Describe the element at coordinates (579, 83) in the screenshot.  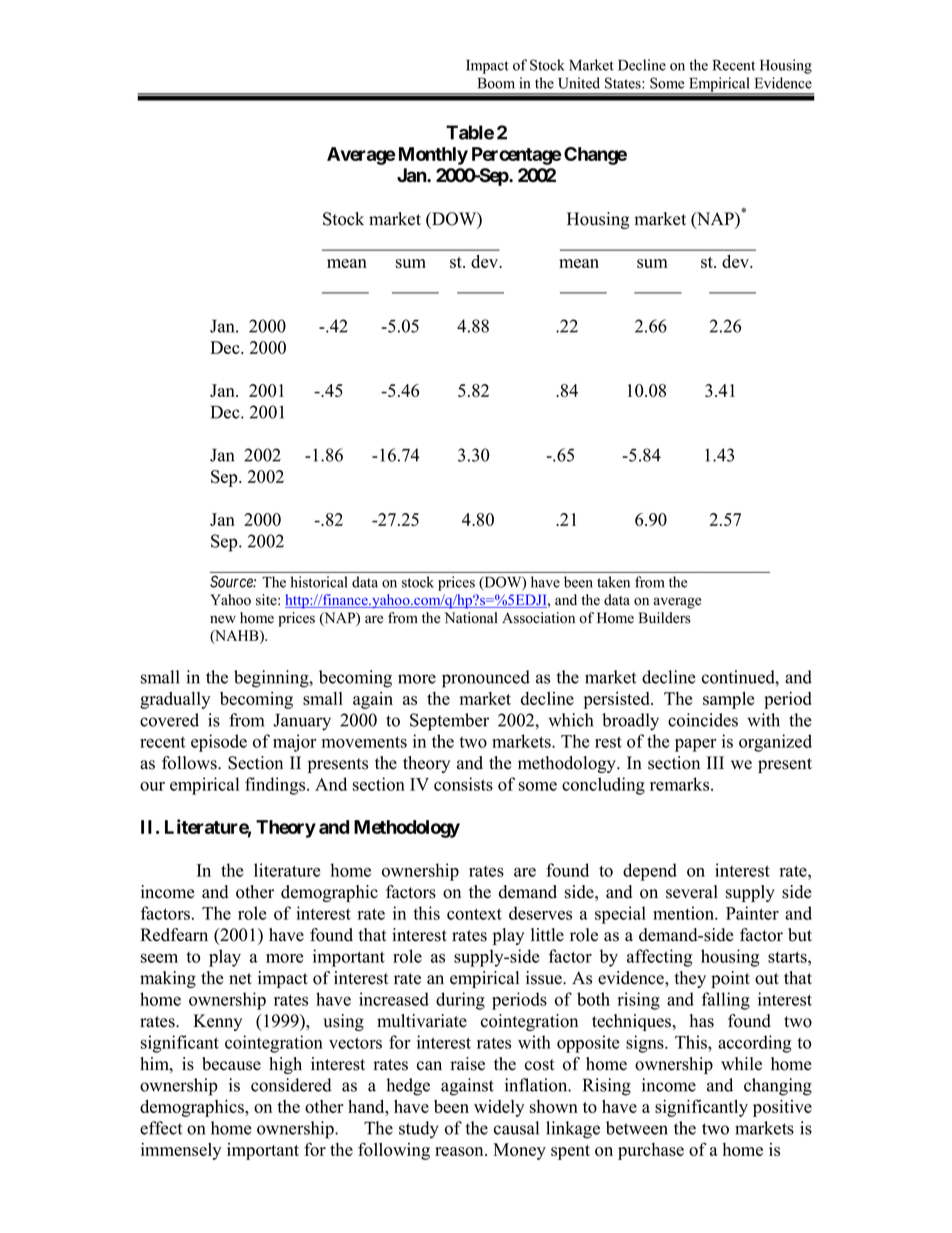
I see `United` at that location.
